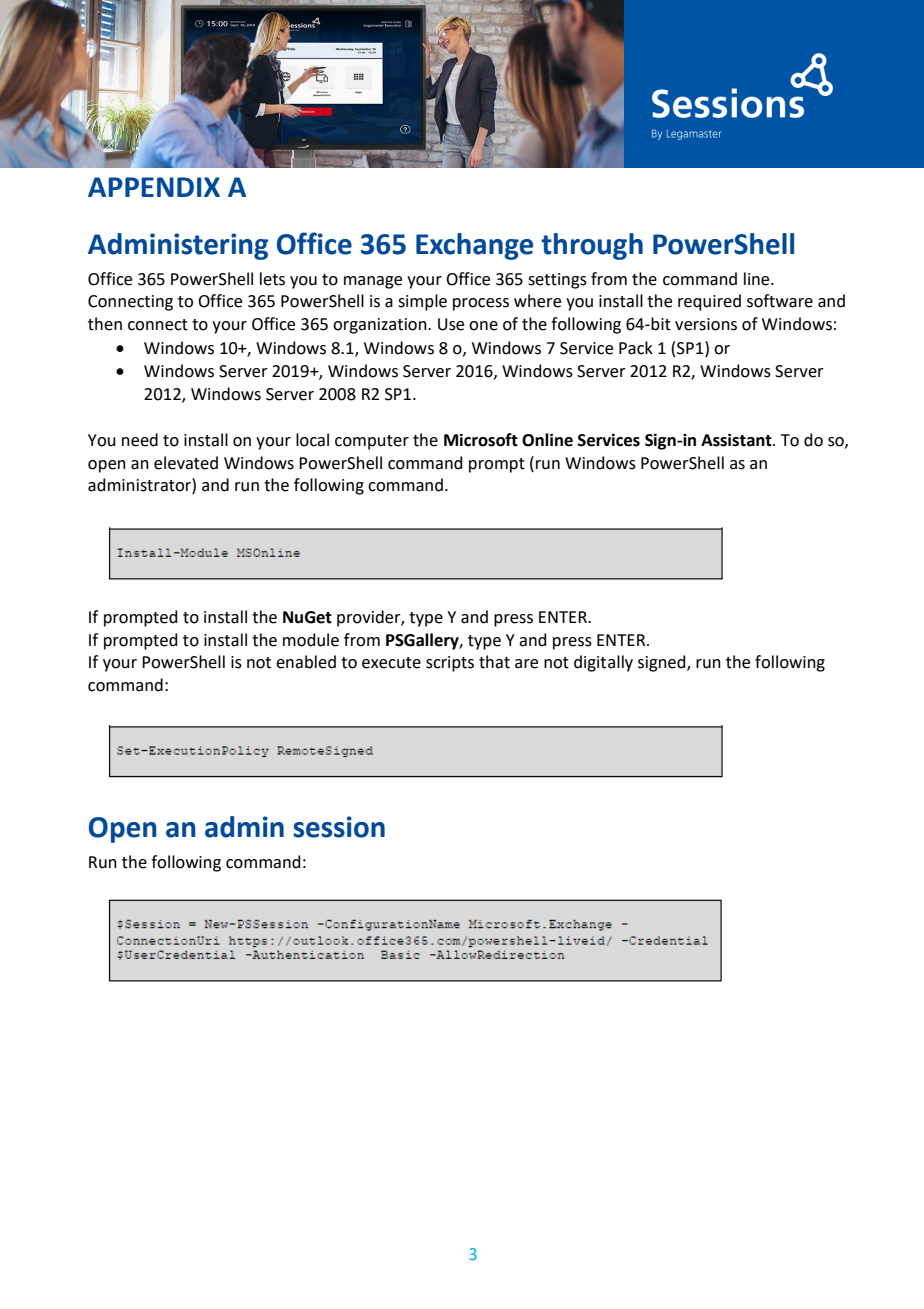 The image size is (924, 1309). What do you see at coordinates (450, 664) in the screenshot?
I see `scripts` at bounding box center [450, 664].
